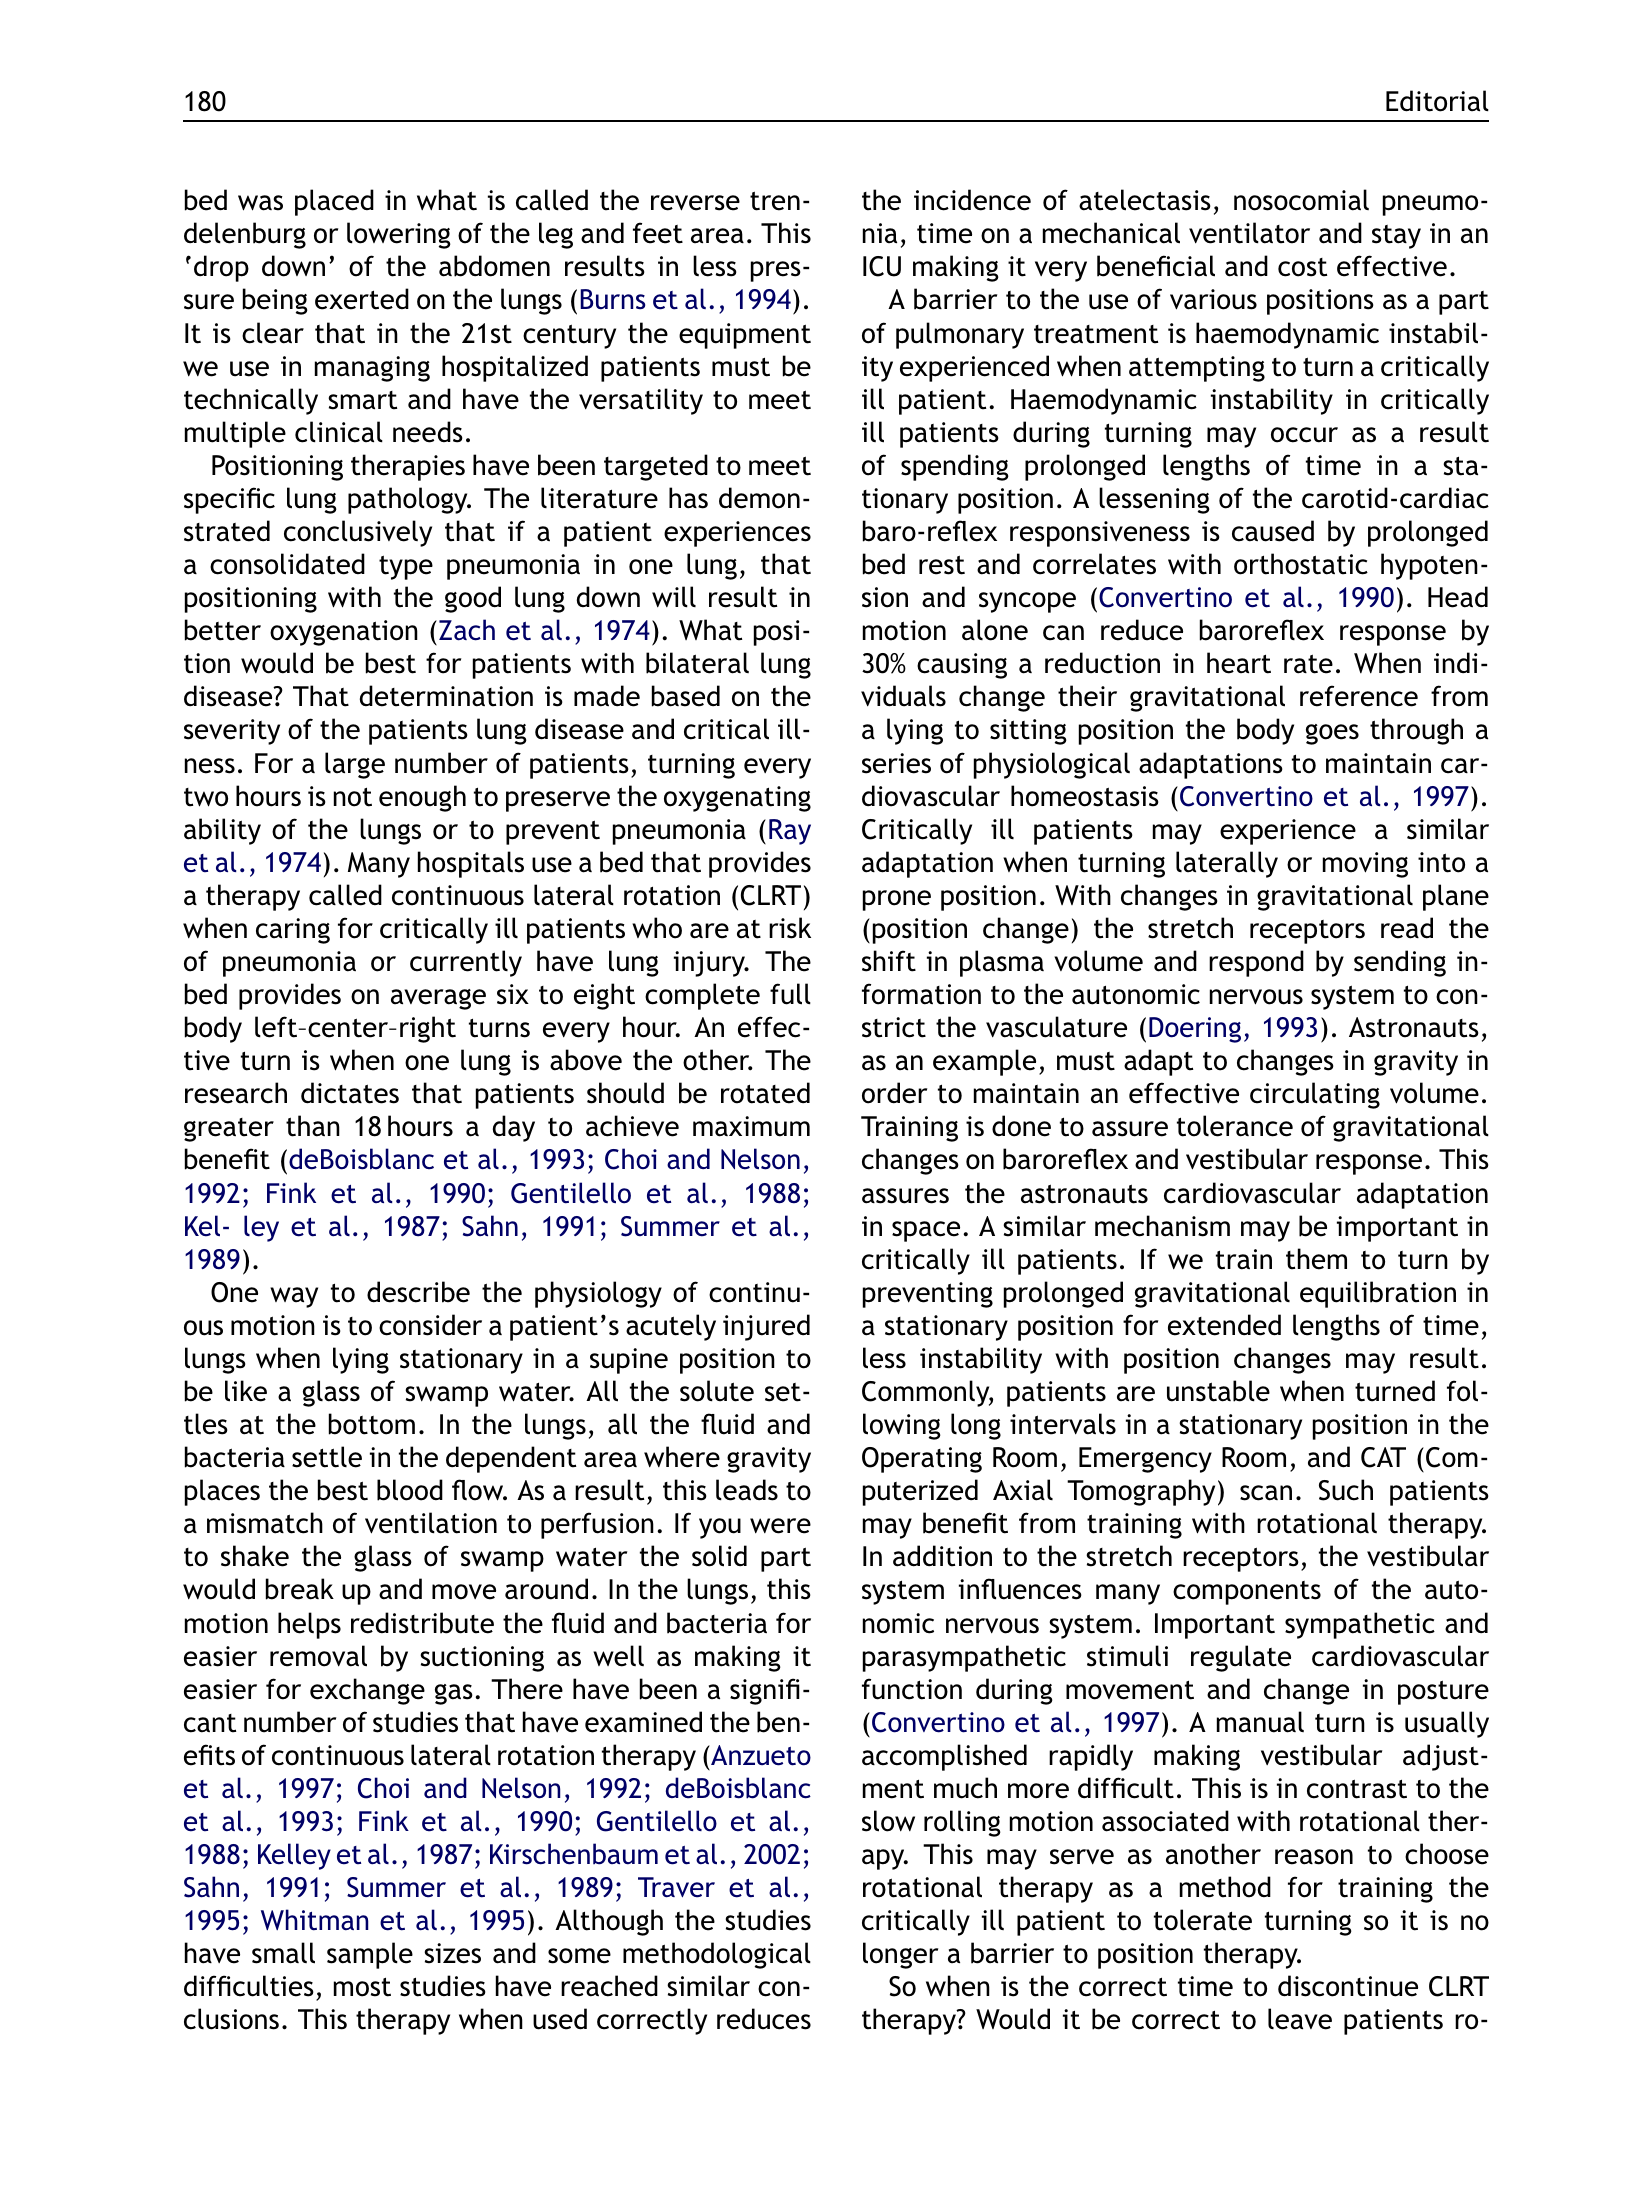 Image resolution: width=1646 pixels, height=2194 pixels. Describe the element at coordinates (1316, 1259) in the page. I see `them` at that location.
